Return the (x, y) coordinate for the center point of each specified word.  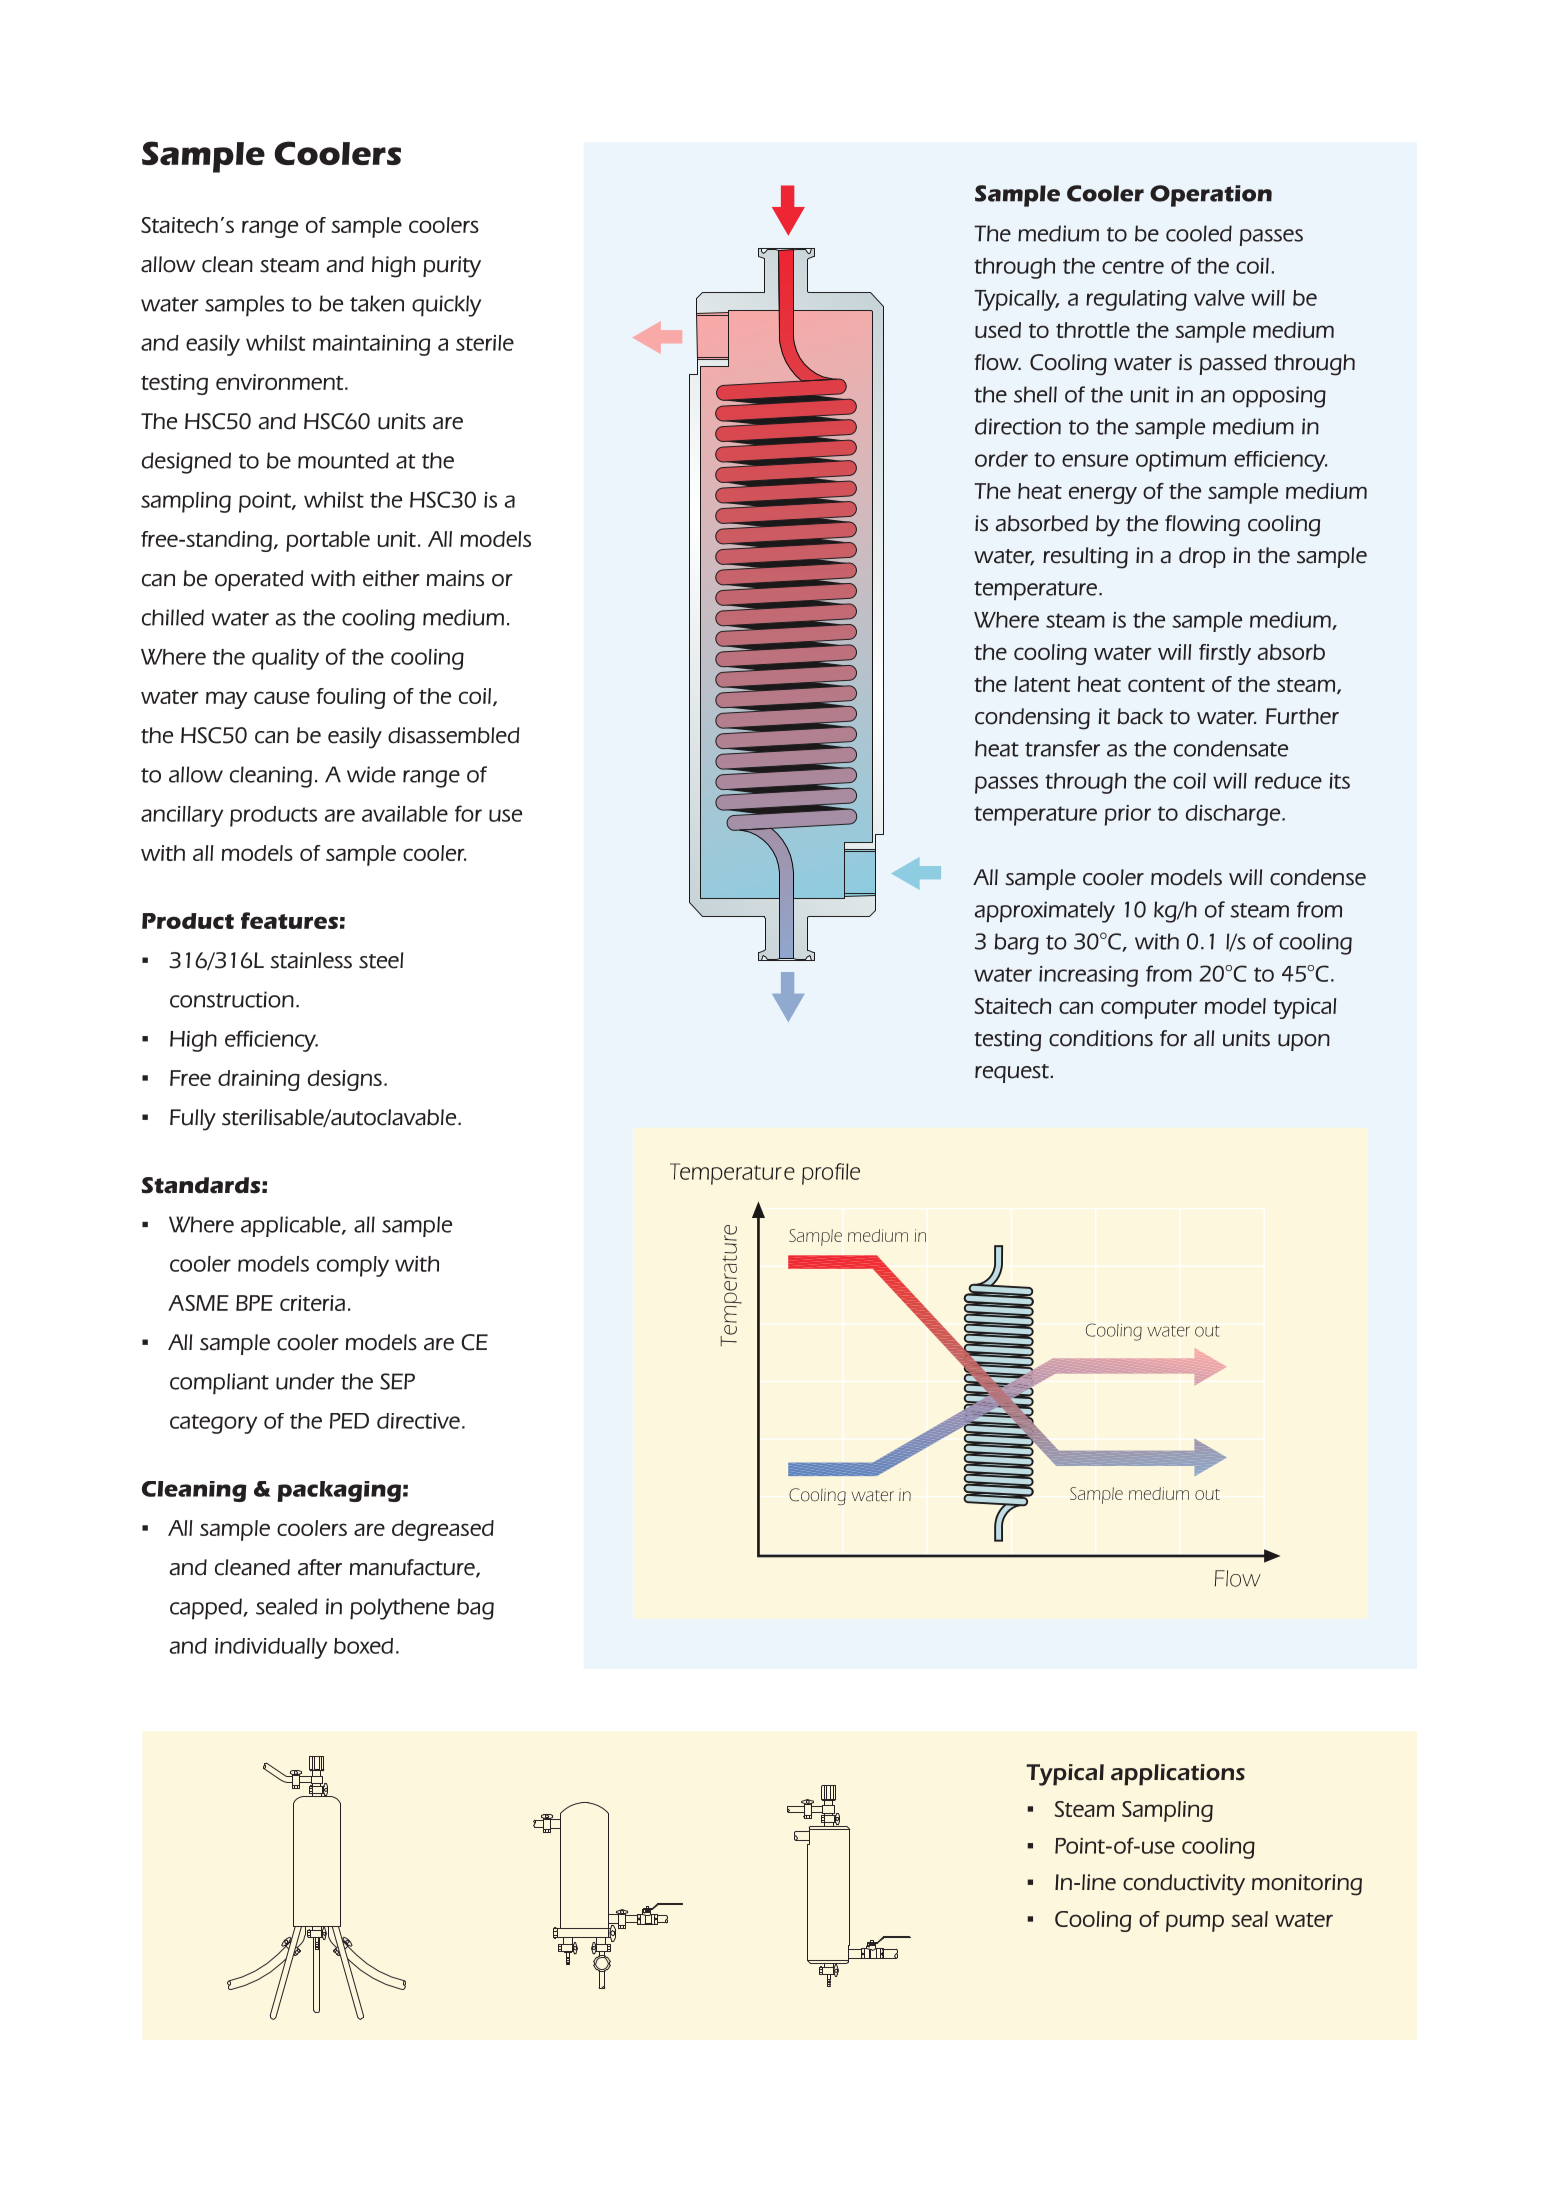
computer (1149, 1009)
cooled (1199, 233)
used (998, 330)
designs (345, 1080)
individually (271, 1648)
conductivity (1184, 1885)
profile (831, 1174)
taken (377, 303)
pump (1195, 1923)
